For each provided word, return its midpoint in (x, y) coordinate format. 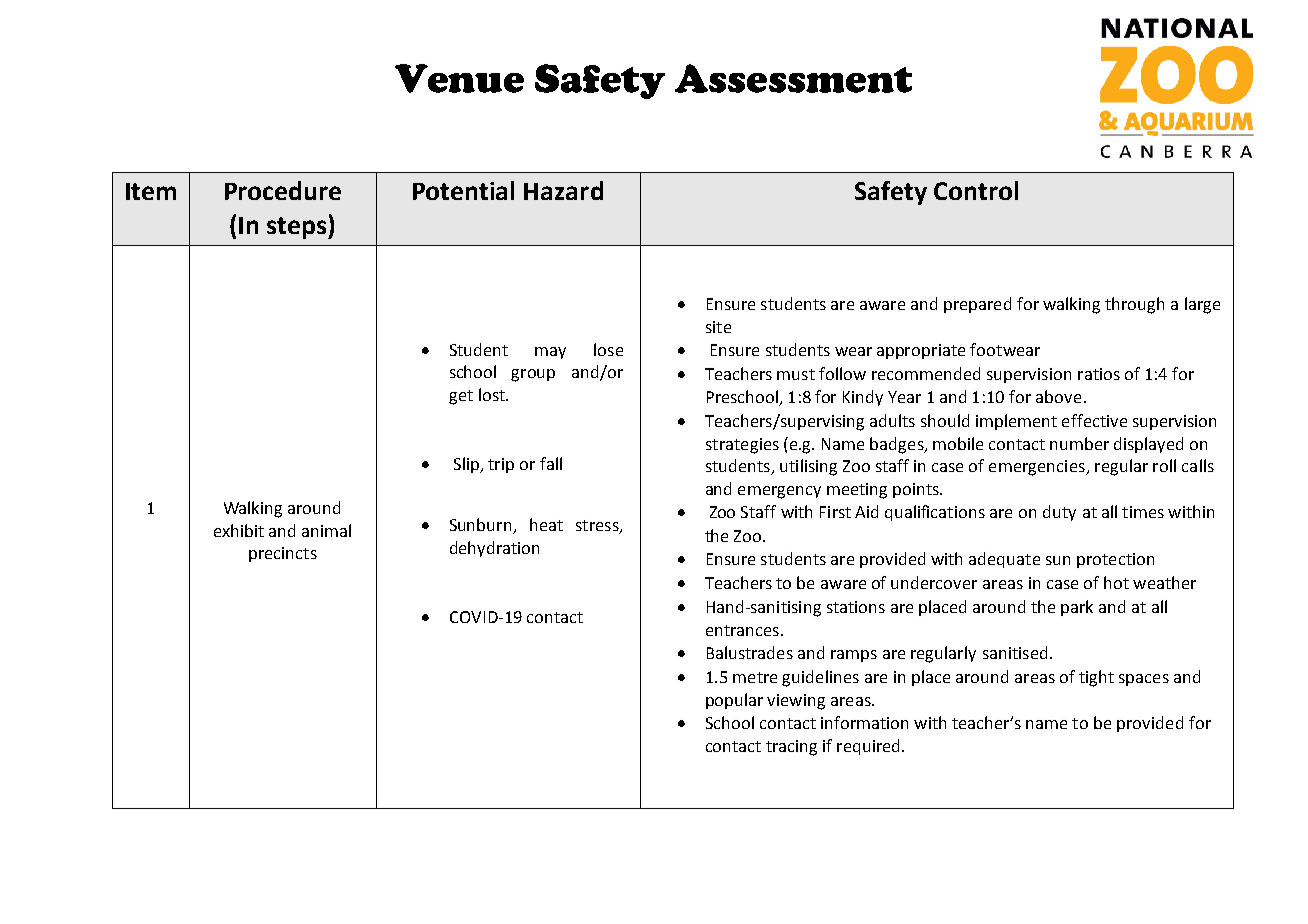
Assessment (793, 78)
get (461, 397)
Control (976, 190)
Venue (459, 78)
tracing (791, 748)
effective (1094, 420)
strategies (742, 446)
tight (1096, 678)
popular (734, 701)
